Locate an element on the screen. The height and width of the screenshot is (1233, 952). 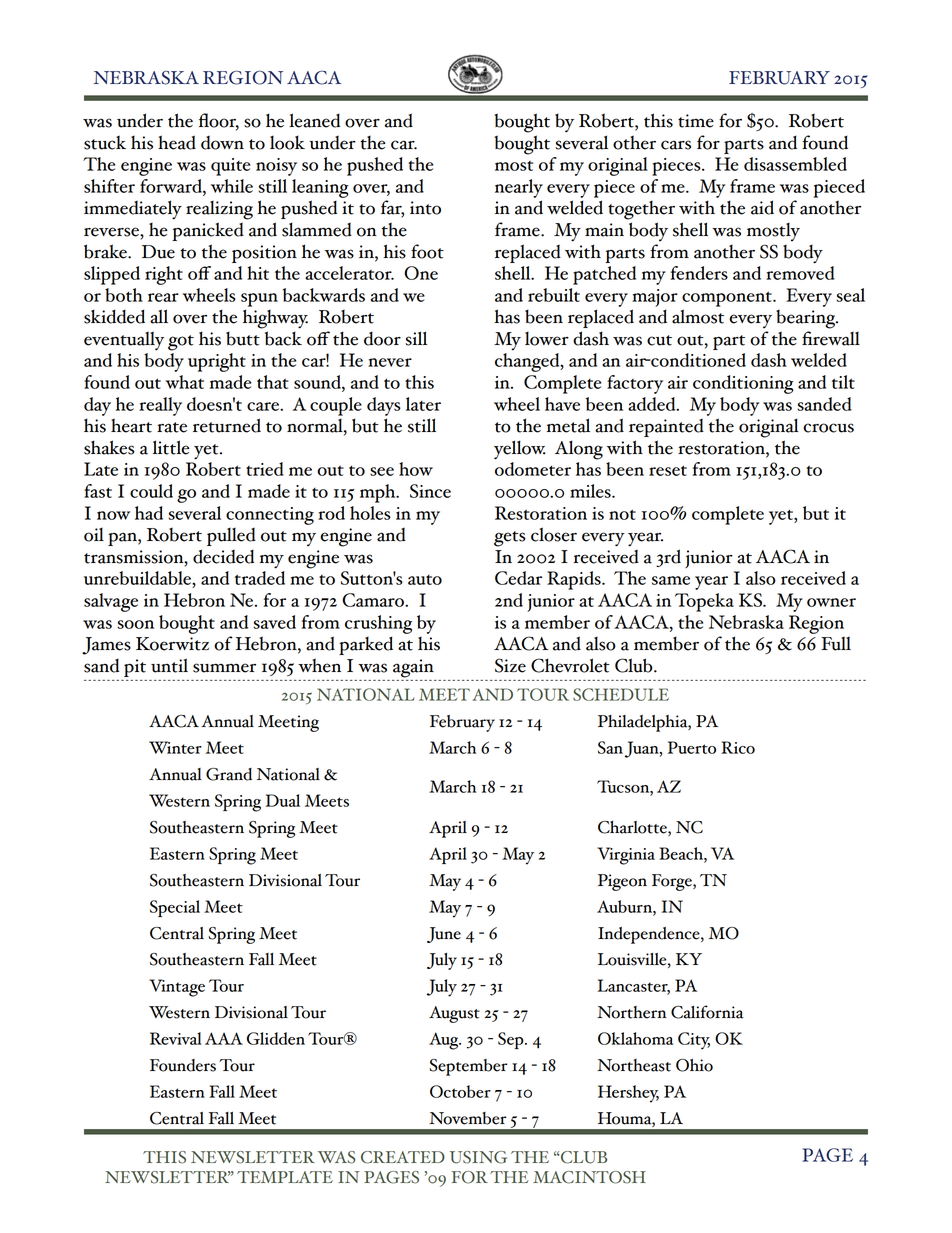
Forge is located at coordinates (673, 882).
